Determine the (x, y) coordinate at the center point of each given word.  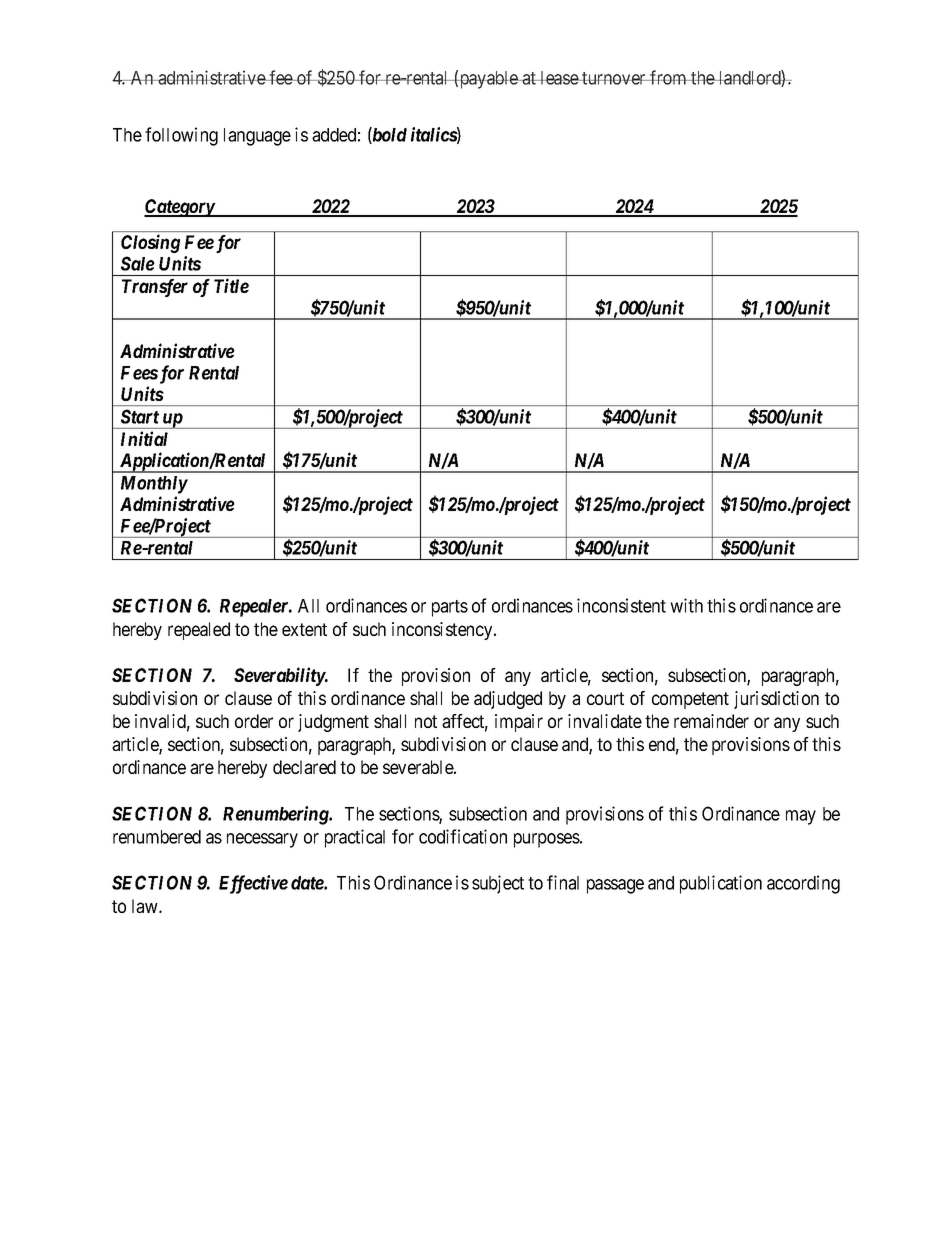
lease (559, 78)
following (181, 136)
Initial (144, 438)
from (668, 77)
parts (450, 608)
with (686, 605)
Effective (253, 884)
